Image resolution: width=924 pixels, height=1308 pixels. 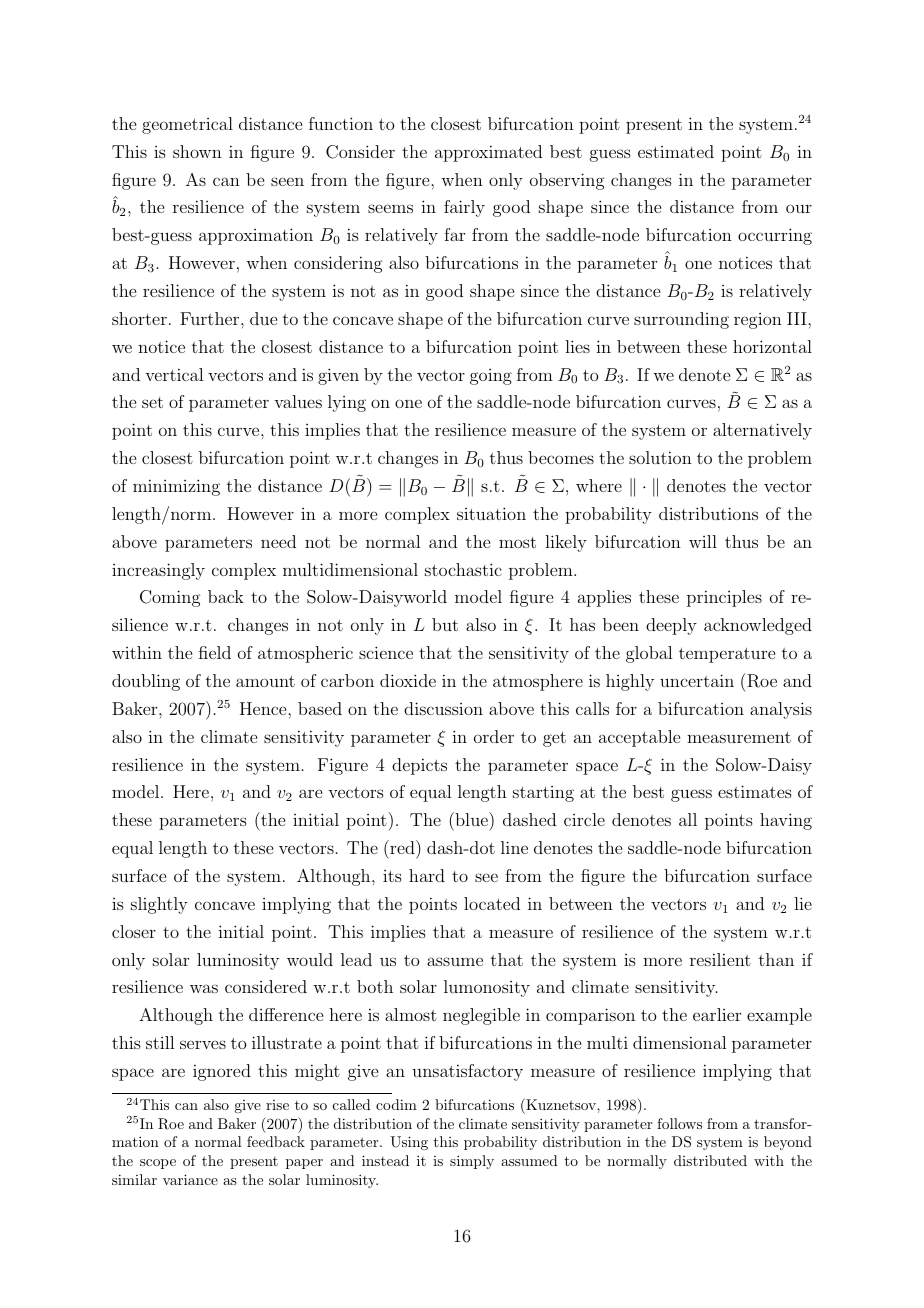 I want to click on approximated, so click(x=488, y=153).
